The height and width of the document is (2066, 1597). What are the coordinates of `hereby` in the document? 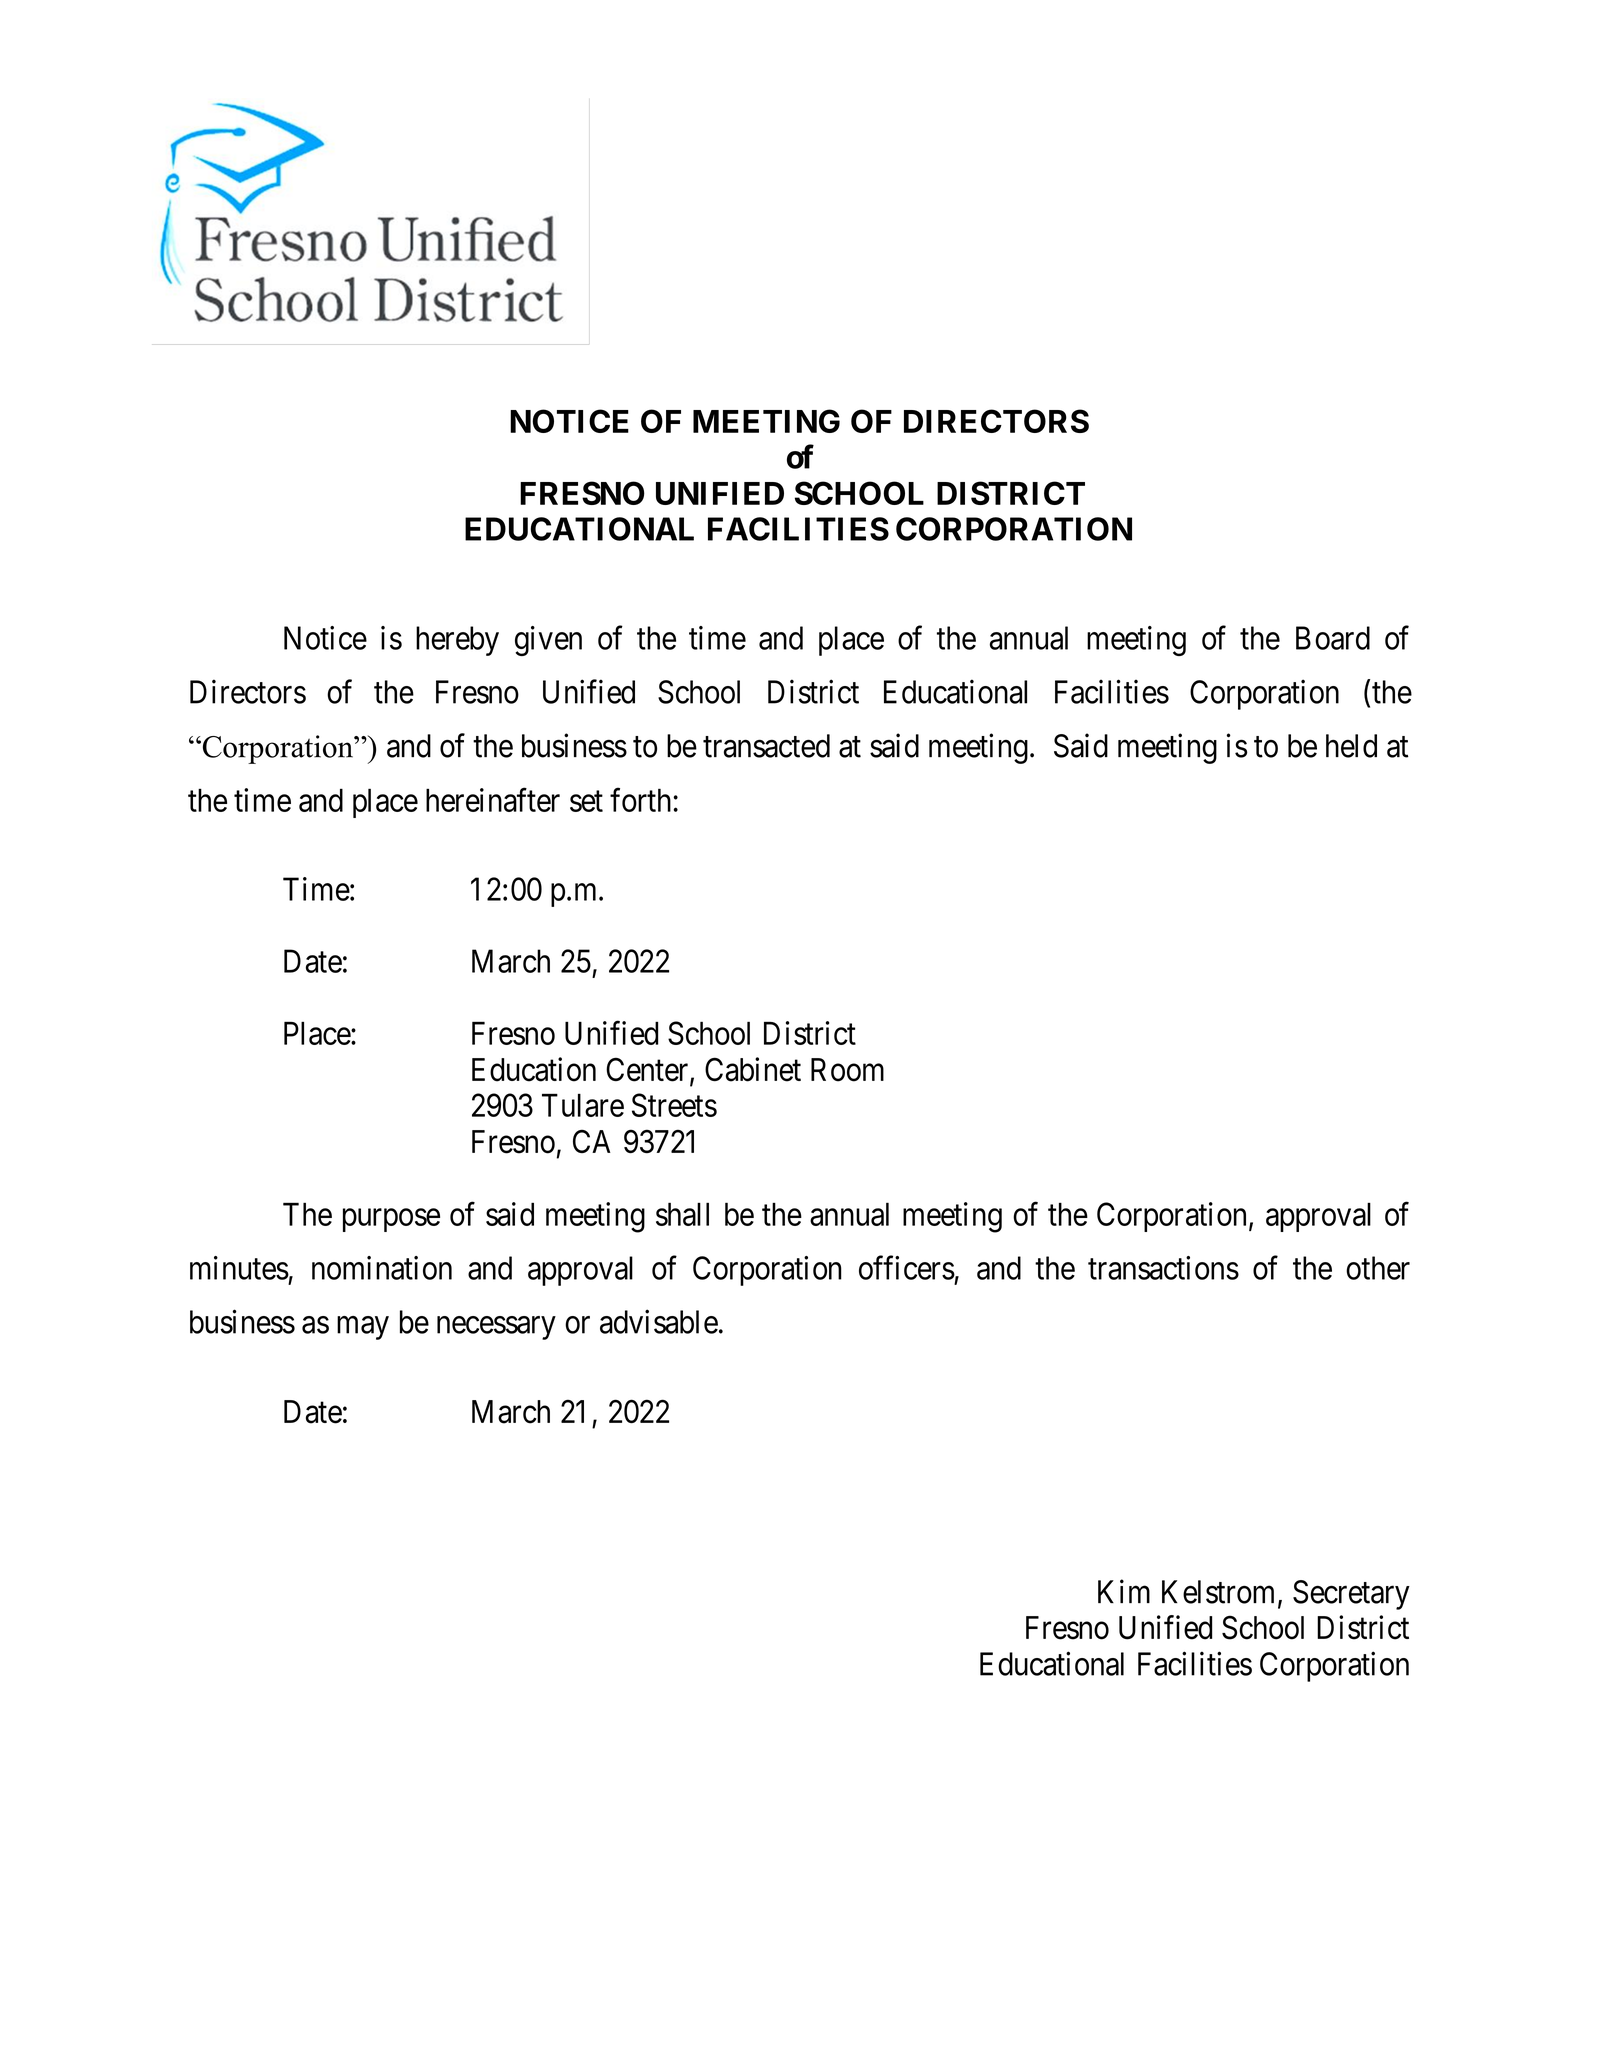 It's located at (457, 641).
